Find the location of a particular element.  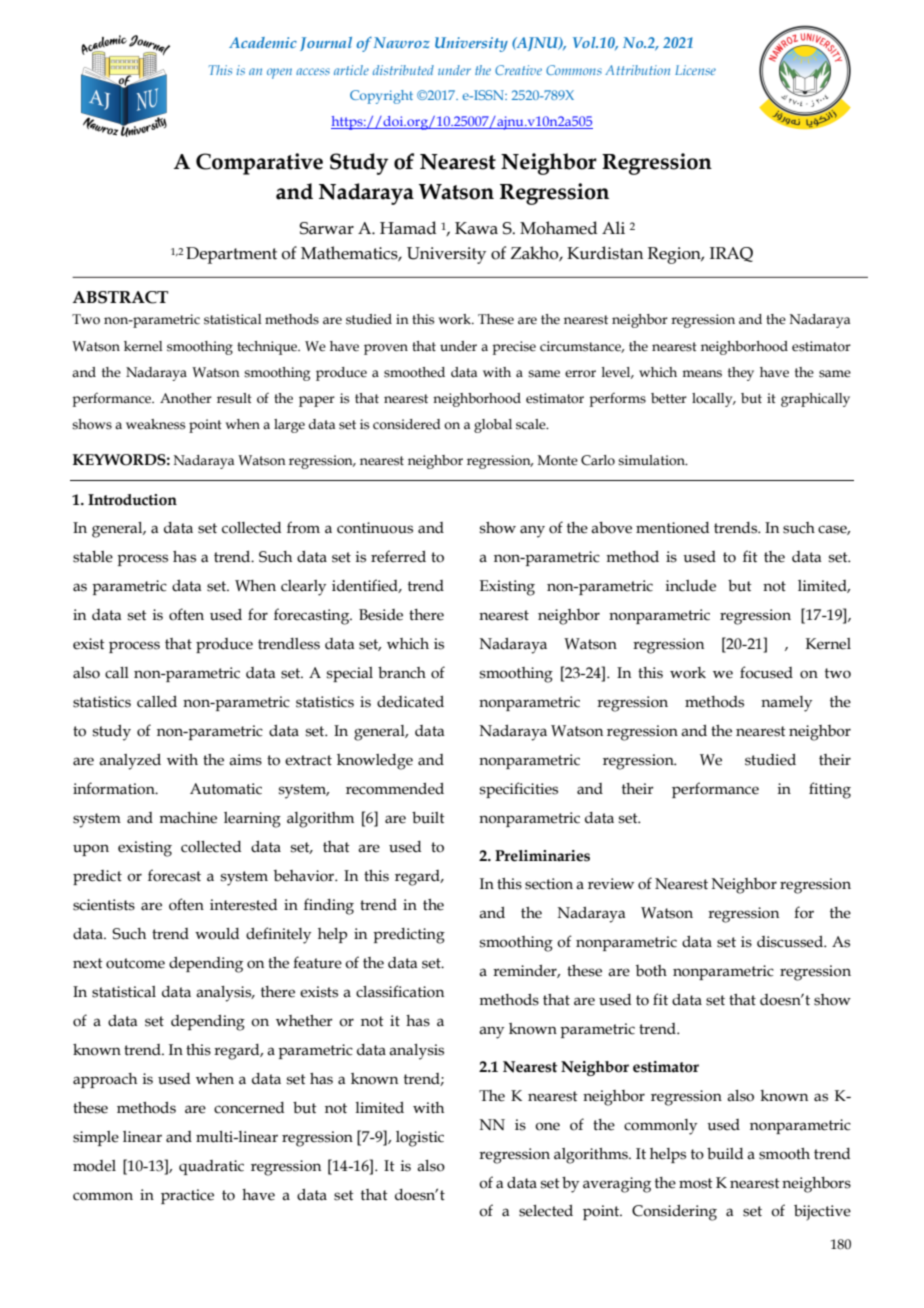

Beside is located at coordinates (381, 615).
